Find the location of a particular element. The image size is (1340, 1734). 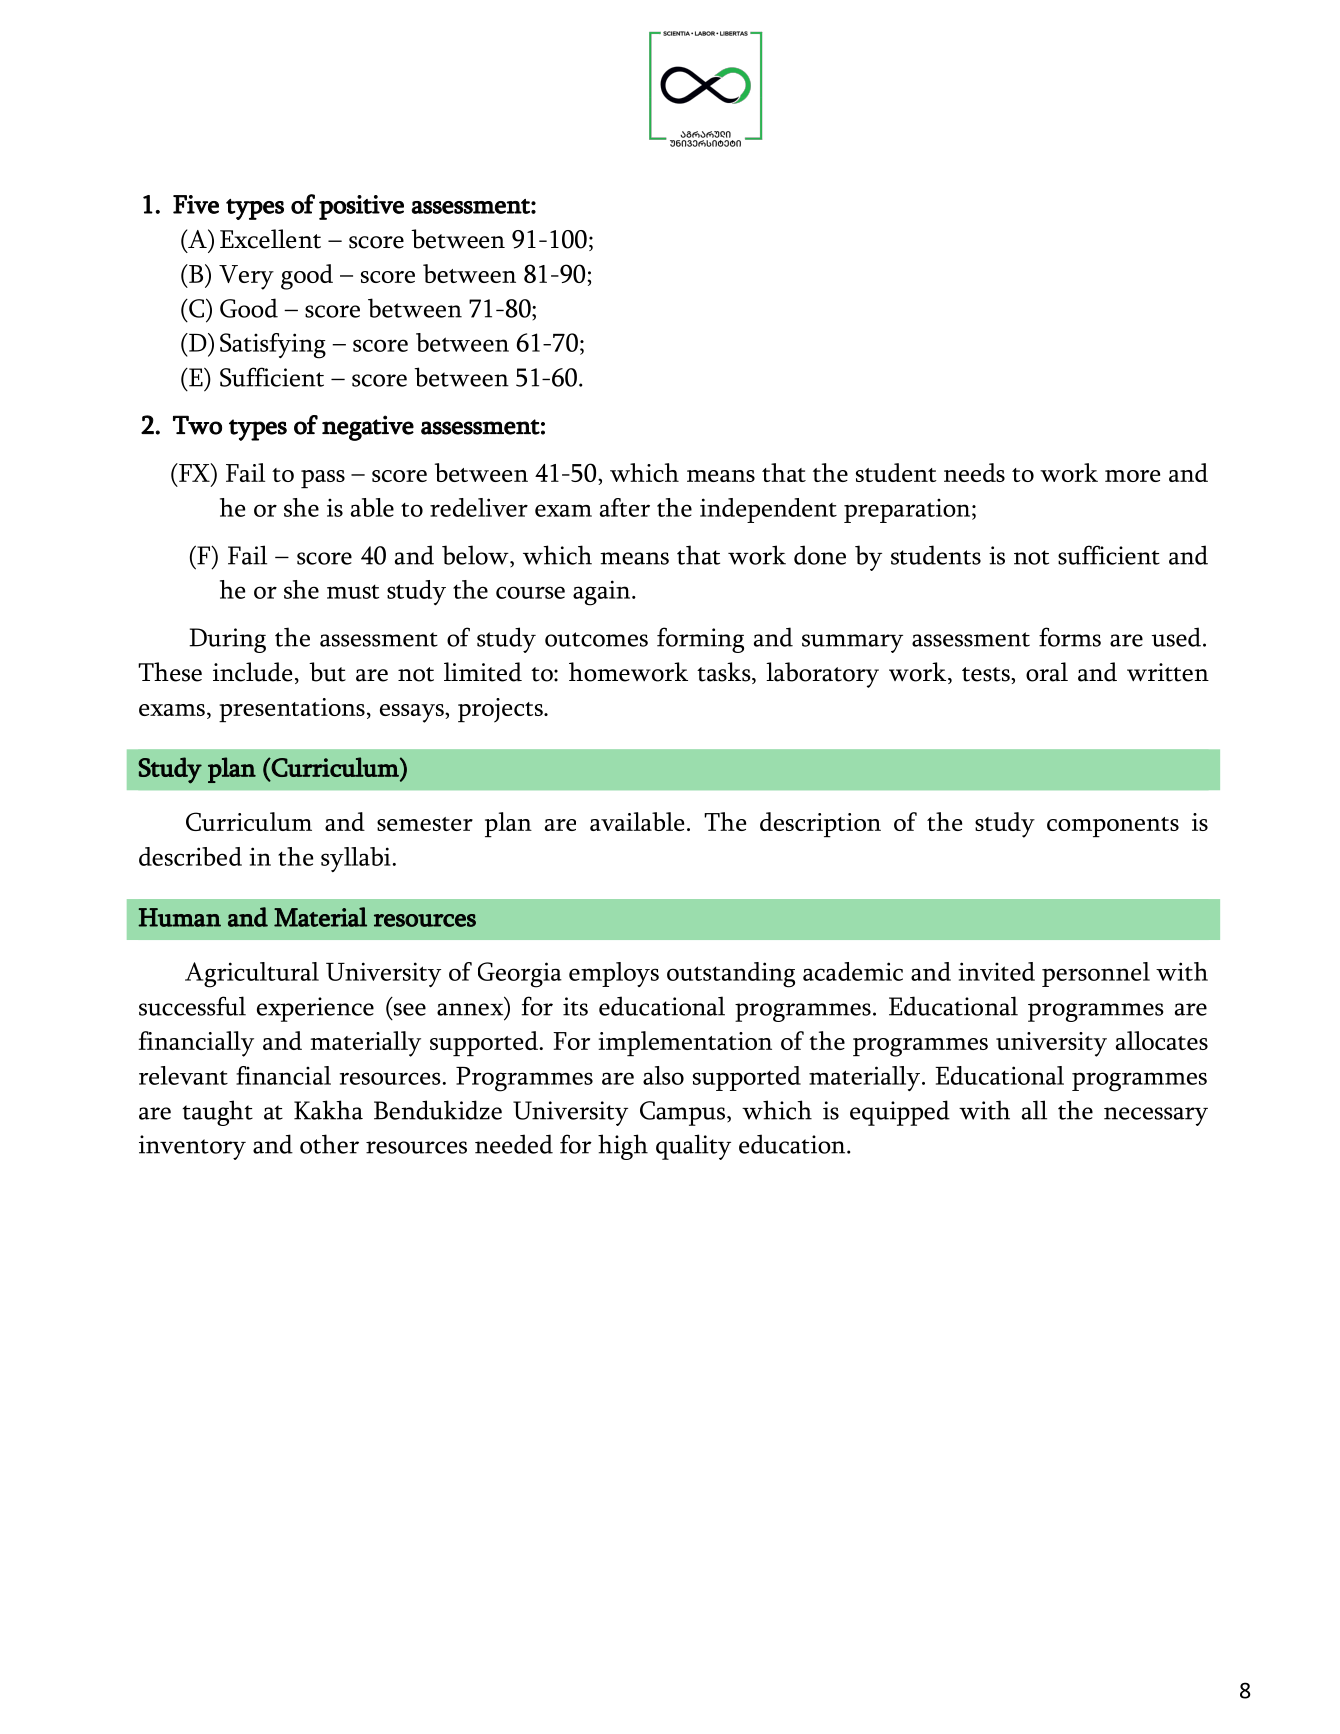

positive is located at coordinates (361, 207).
